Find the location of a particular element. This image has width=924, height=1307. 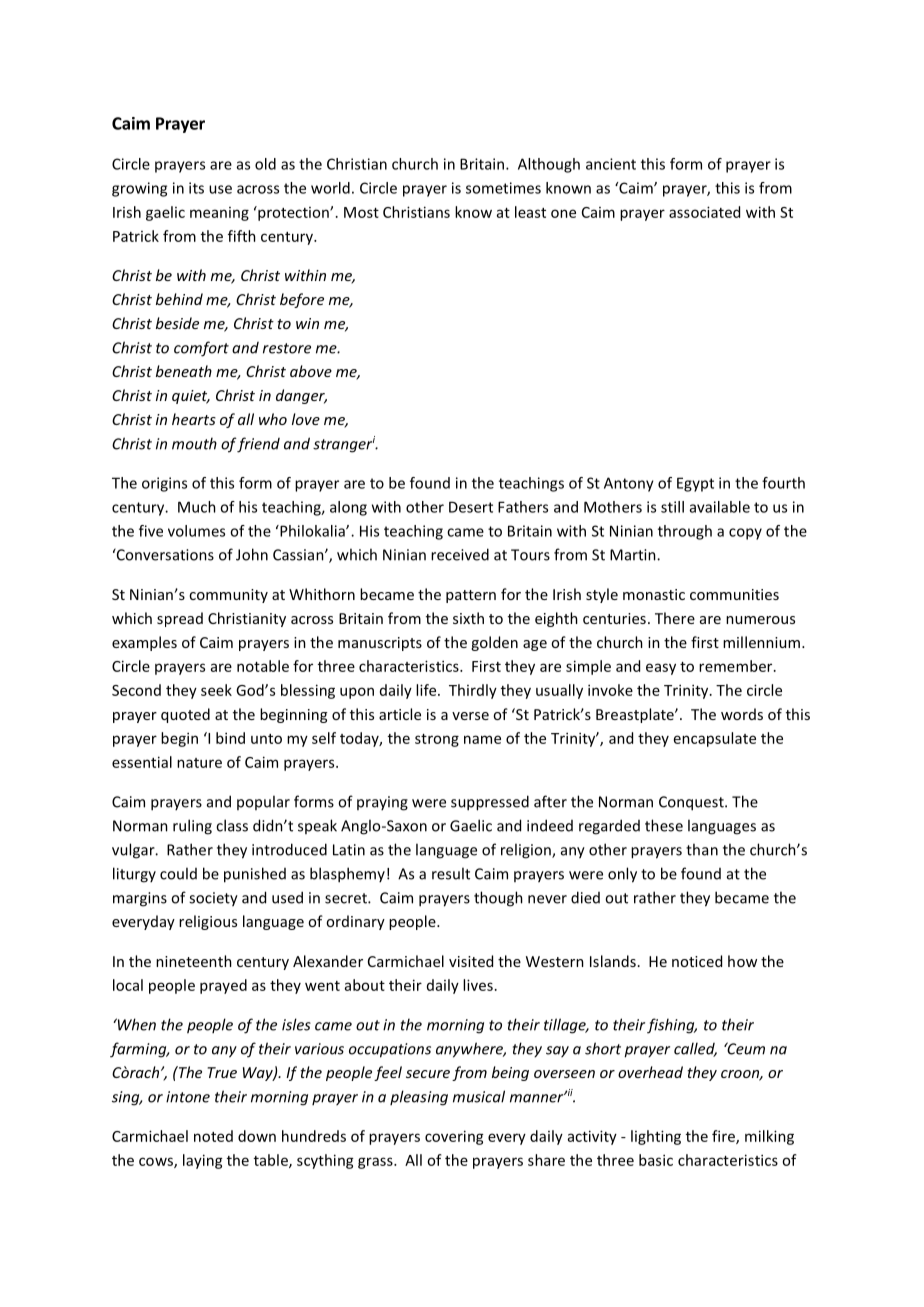

covering is located at coordinates (454, 1137).
